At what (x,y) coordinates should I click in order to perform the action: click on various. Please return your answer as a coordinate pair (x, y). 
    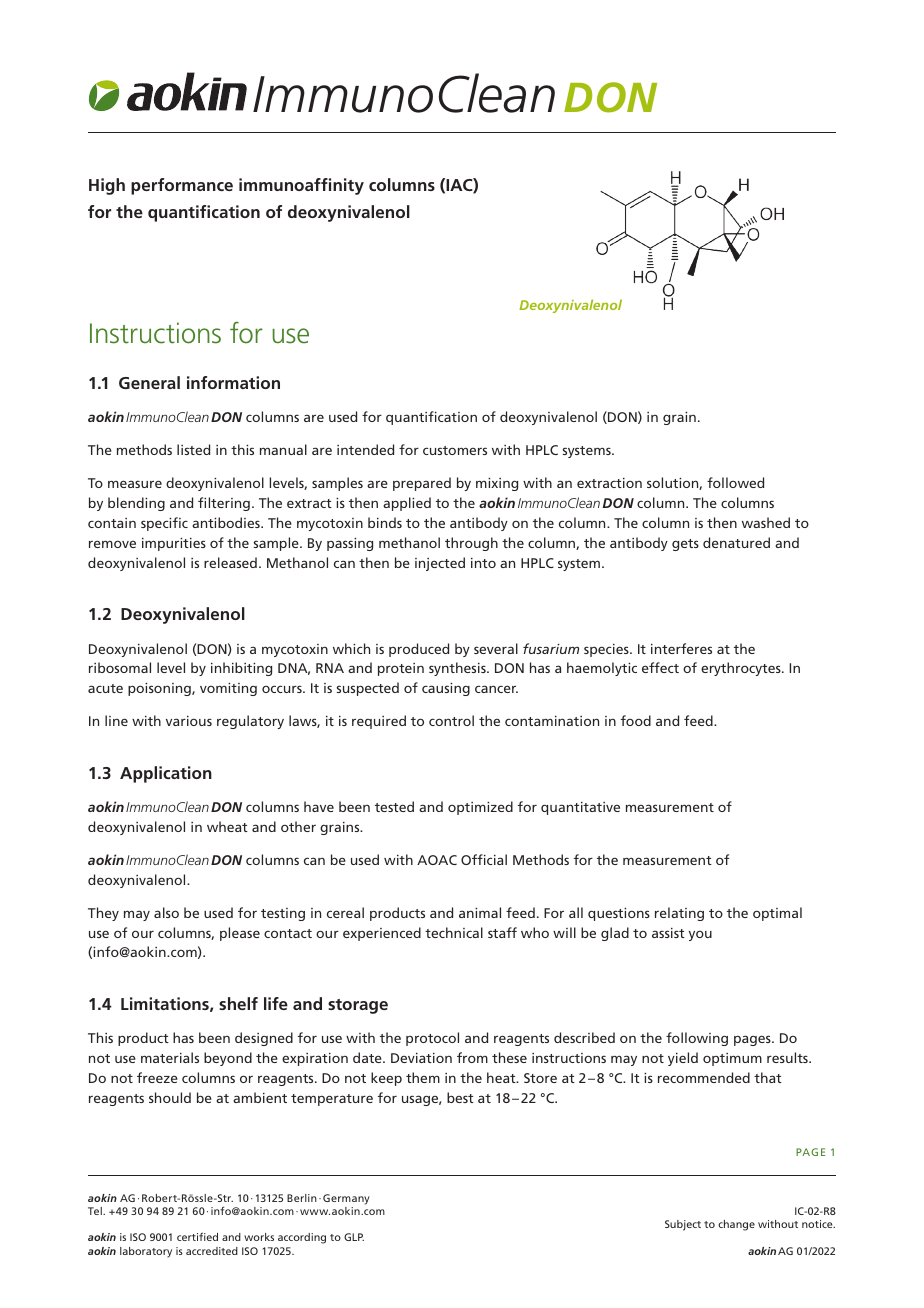
    Looking at the image, I should click on (189, 721).
